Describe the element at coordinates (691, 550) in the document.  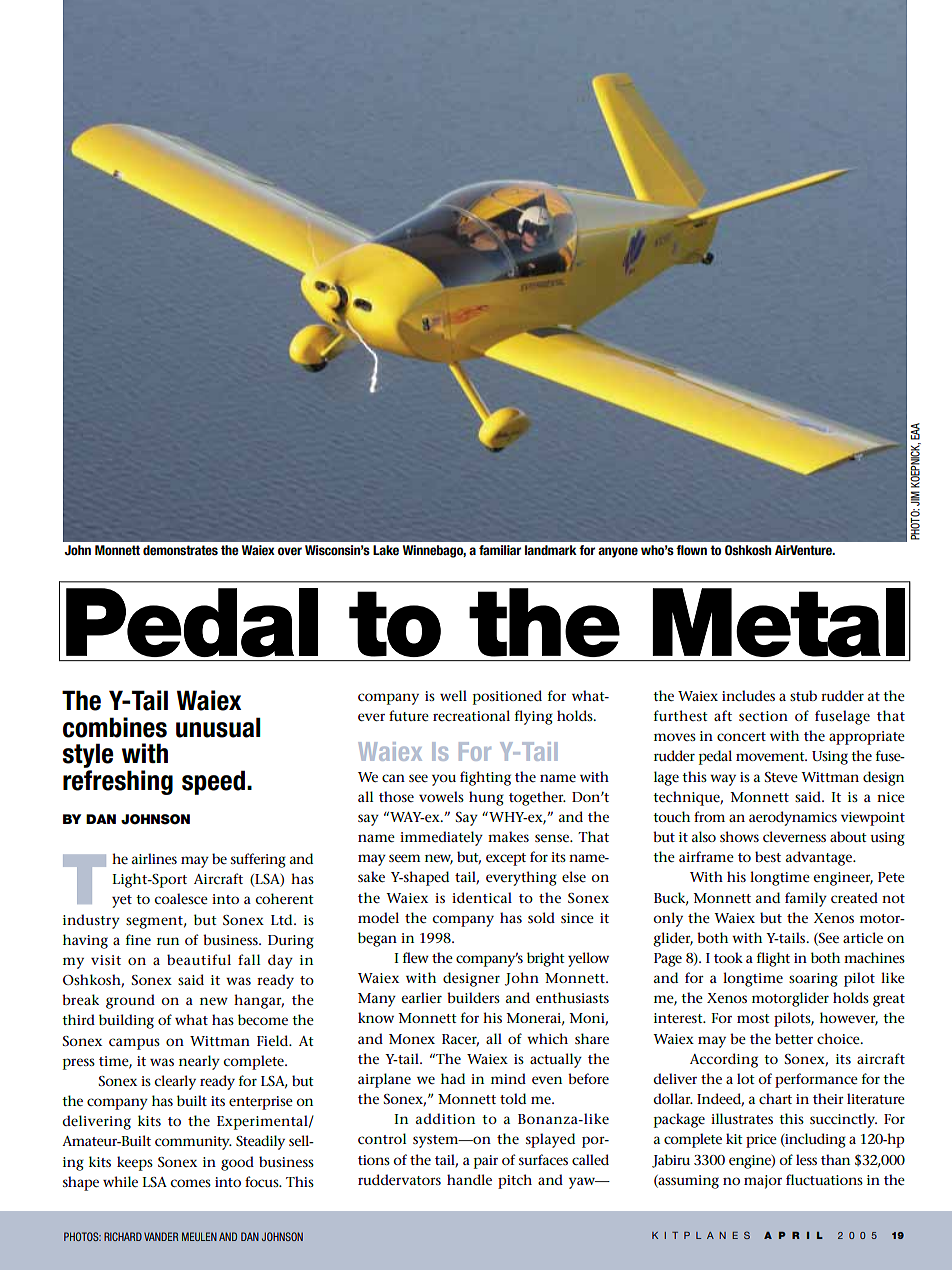
I see `flown` at that location.
